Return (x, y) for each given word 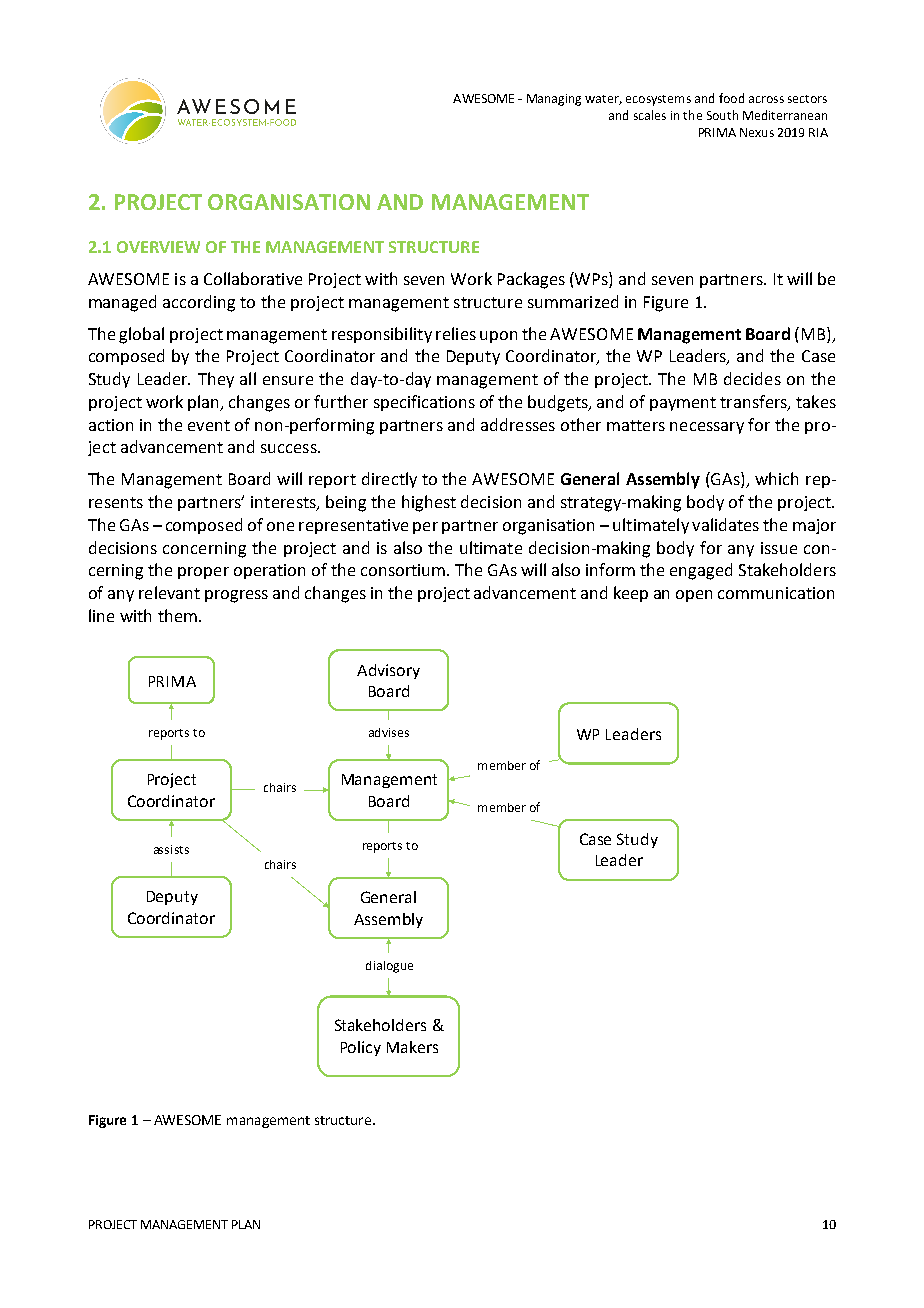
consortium (404, 570)
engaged (701, 571)
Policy (361, 1048)
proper (203, 573)
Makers (412, 1047)
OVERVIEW (158, 247)
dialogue (389, 967)
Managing (554, 100)
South (722, 115)
